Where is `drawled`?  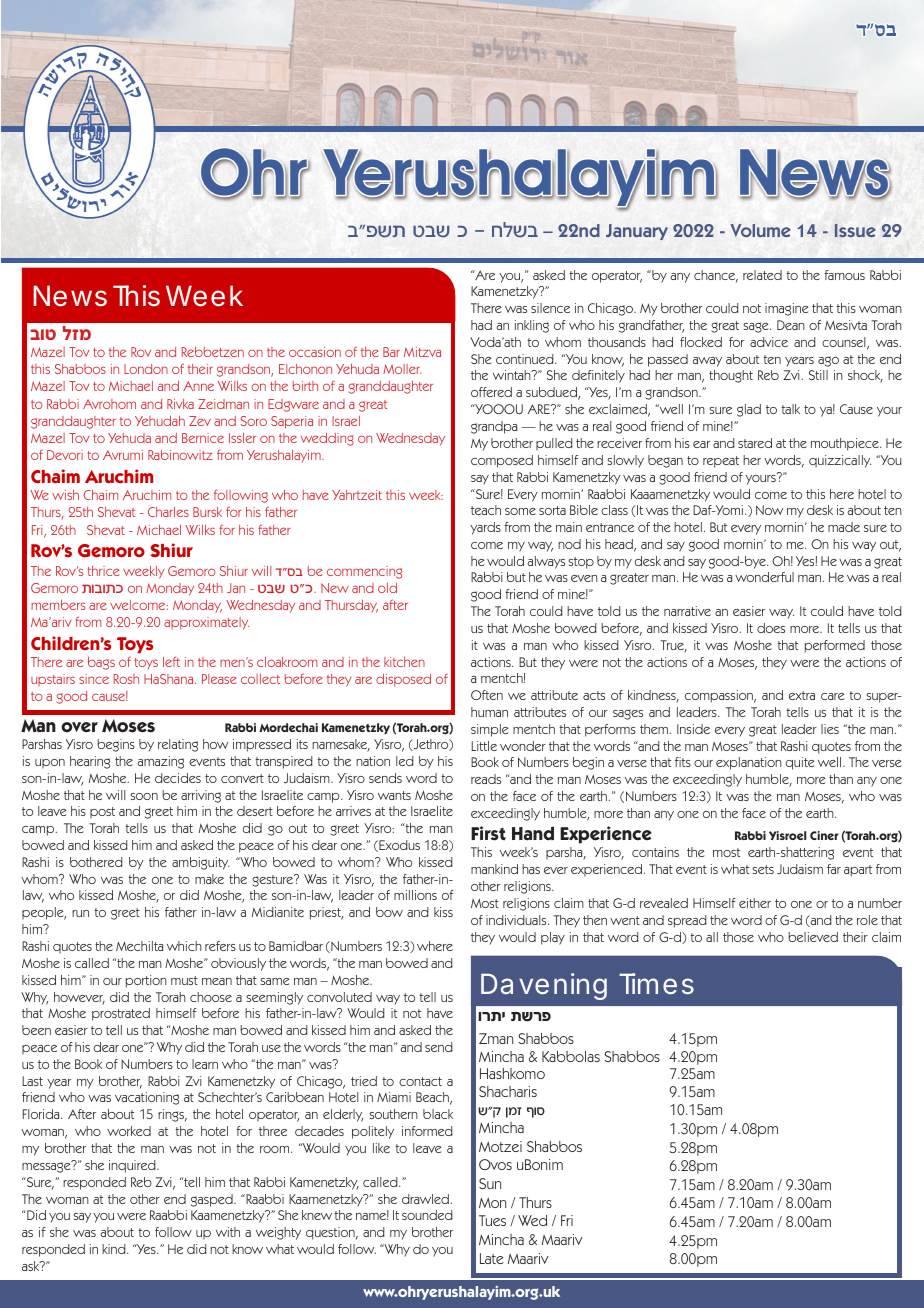 drawled is located at coordinates (426, 1199).
